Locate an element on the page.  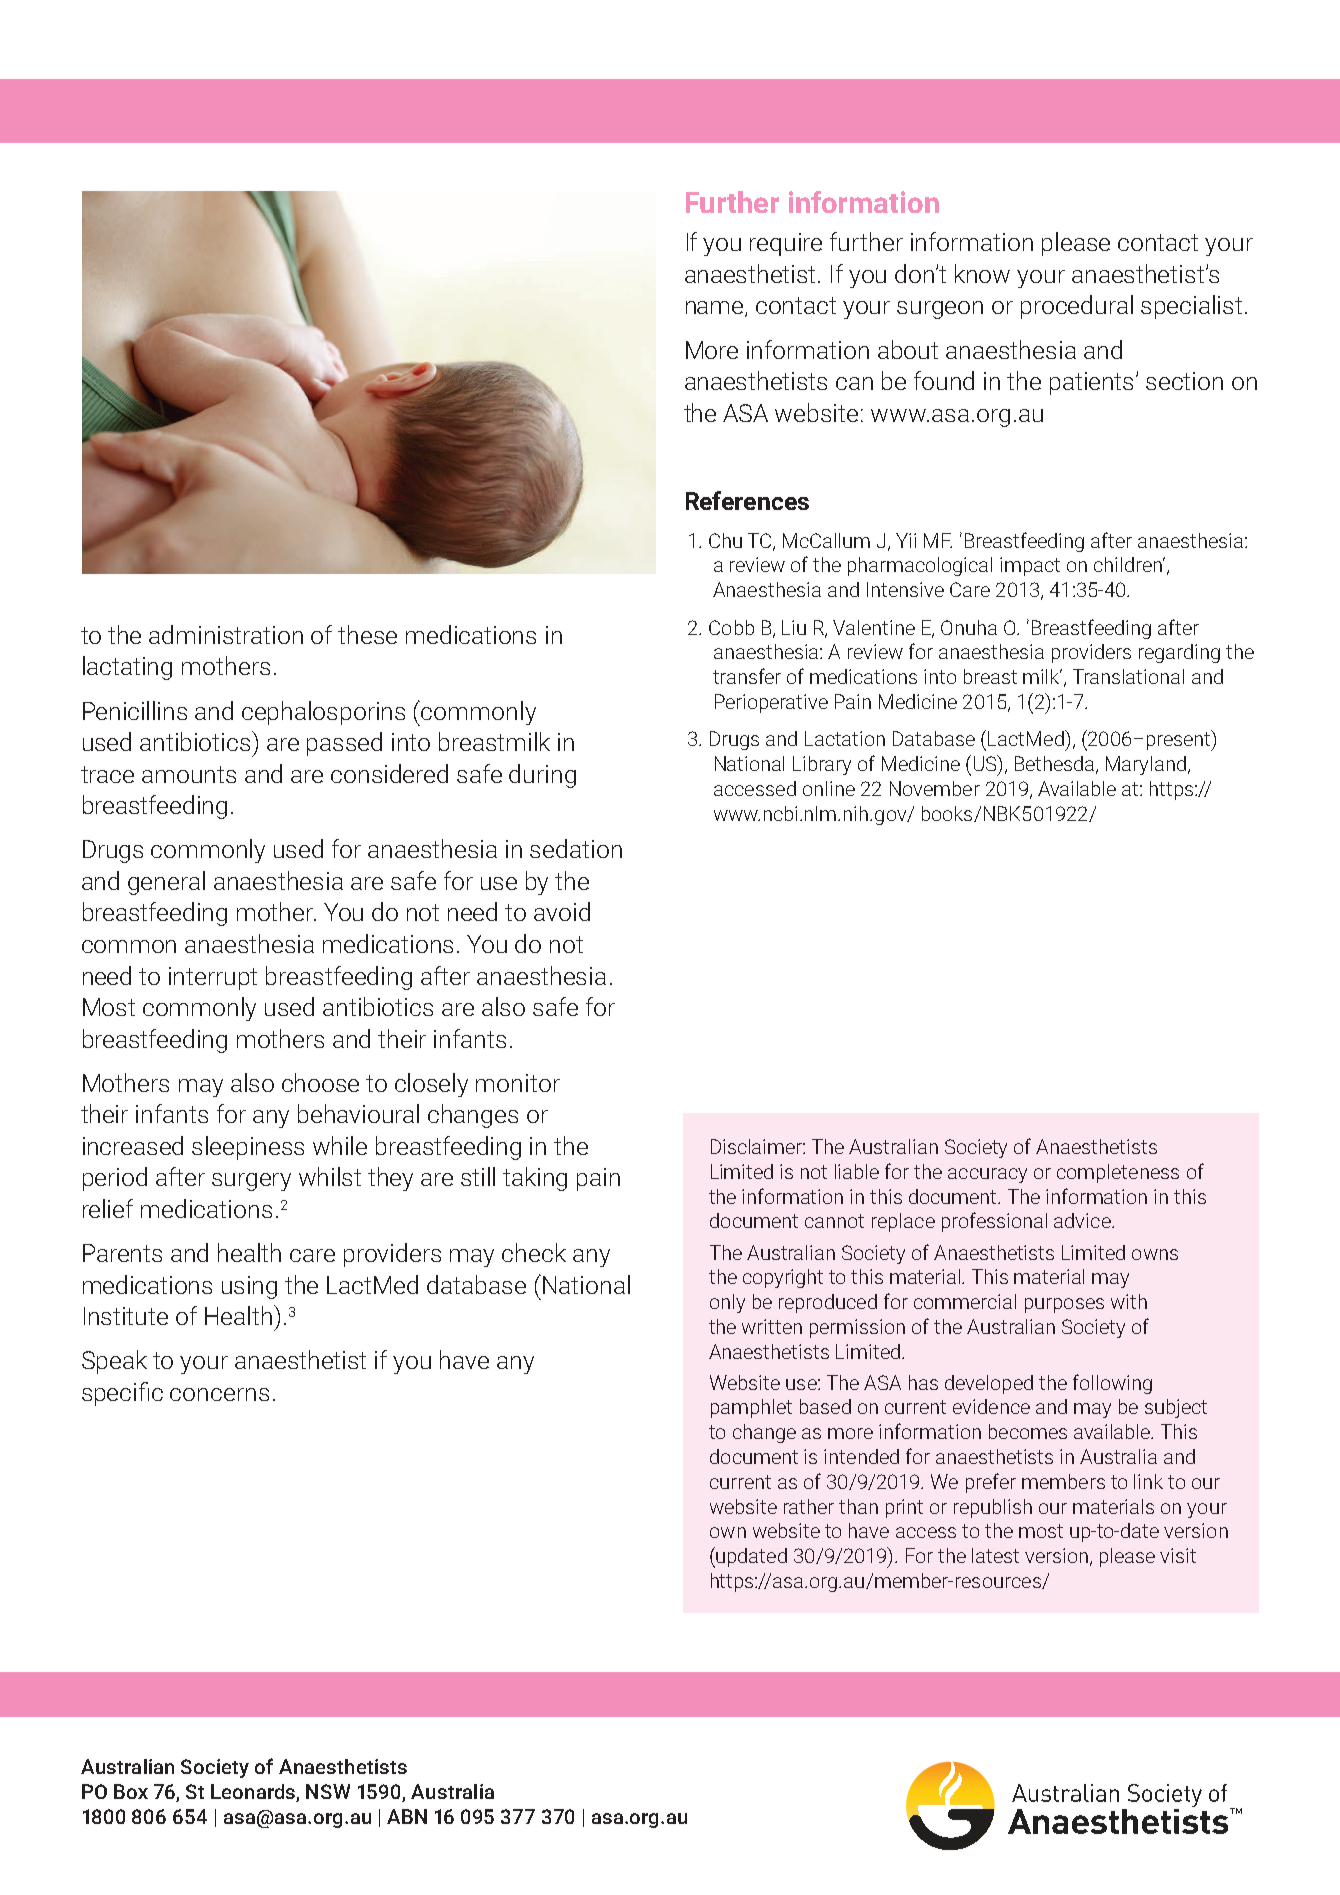
administration is located at coordinates (226, 634).
